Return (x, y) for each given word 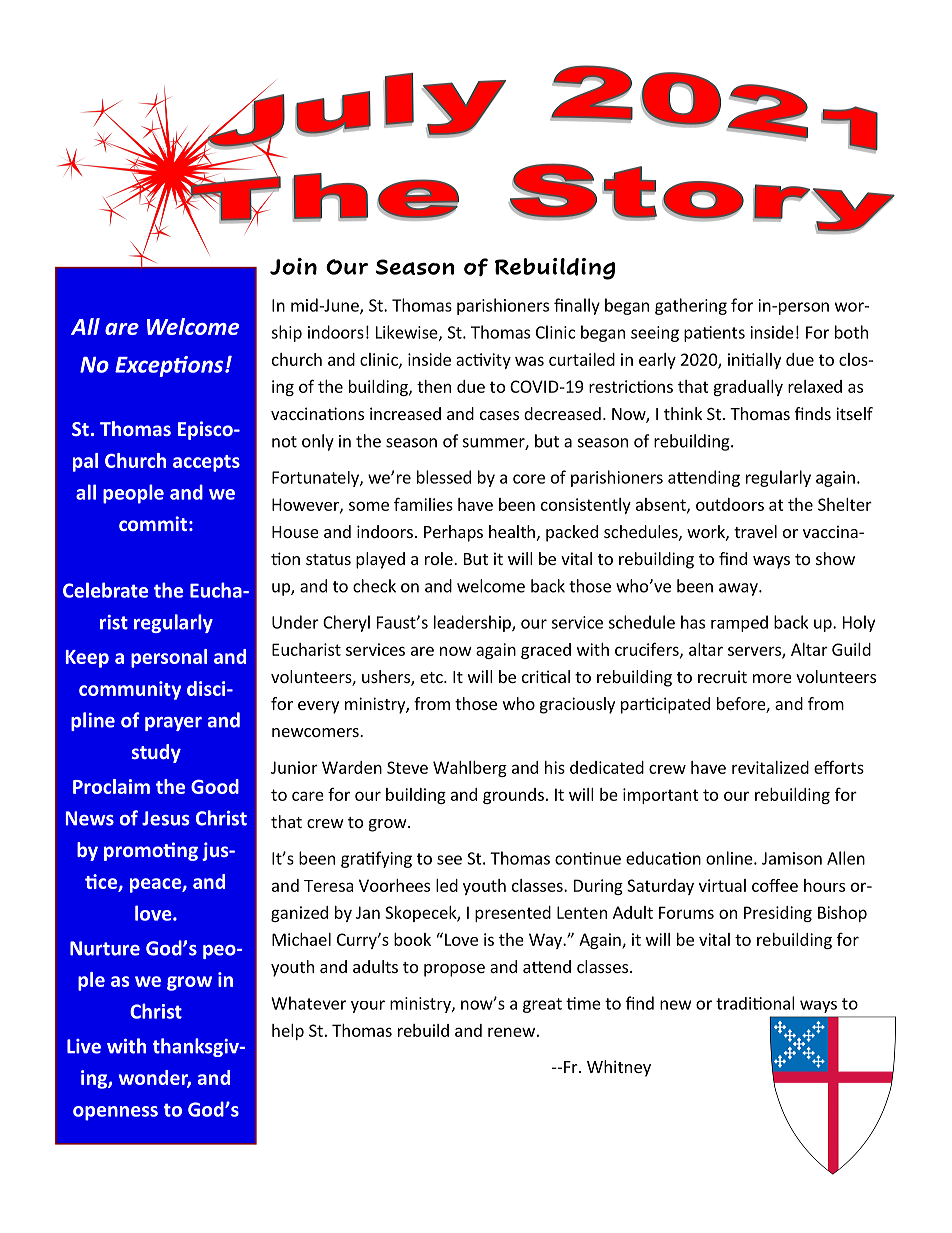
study (156, 753)
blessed (444, 477)
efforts (839, 767)
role (440, 558)
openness (115, 1113)
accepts (206, 463)
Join (293, 266)
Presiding (778, 914)
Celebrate (105, 590)
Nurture (105, 948)
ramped (739, 623)
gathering (691, 306)
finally (577, 306)
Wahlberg (470, 769)
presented (513, 914)
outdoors (730, 504)
